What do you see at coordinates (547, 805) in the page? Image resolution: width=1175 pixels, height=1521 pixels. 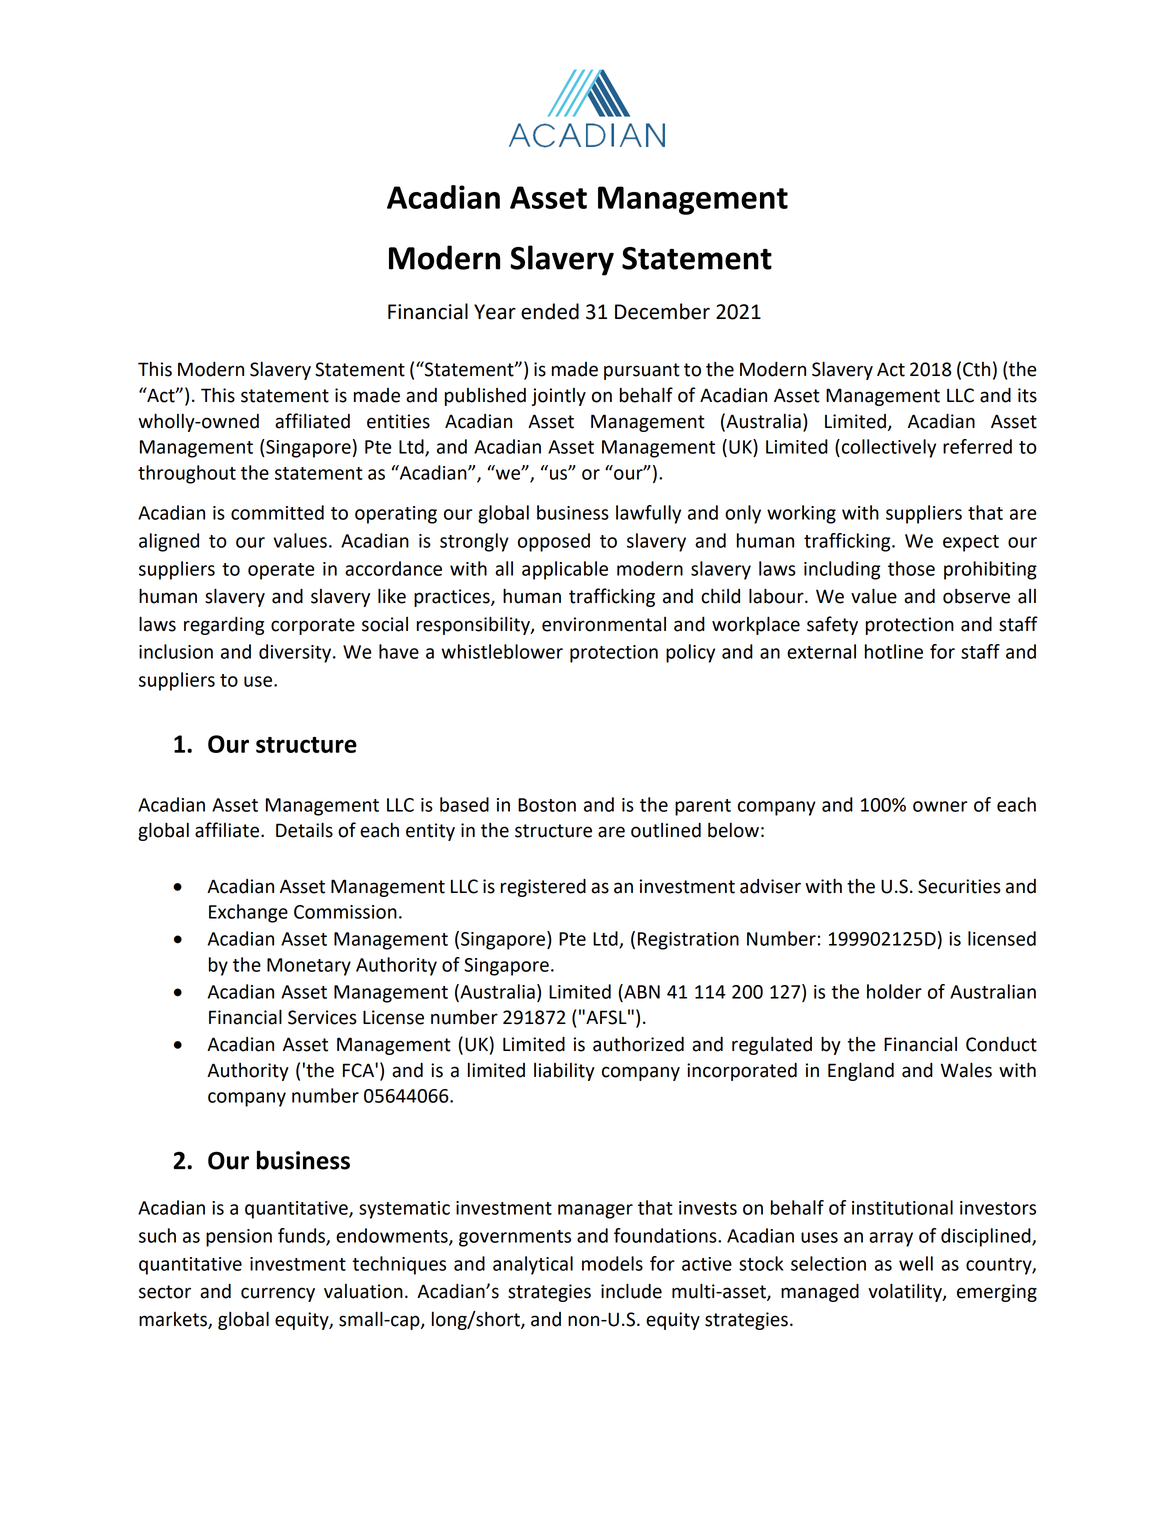 I see `Boston` at bounding box center [547, 805].
